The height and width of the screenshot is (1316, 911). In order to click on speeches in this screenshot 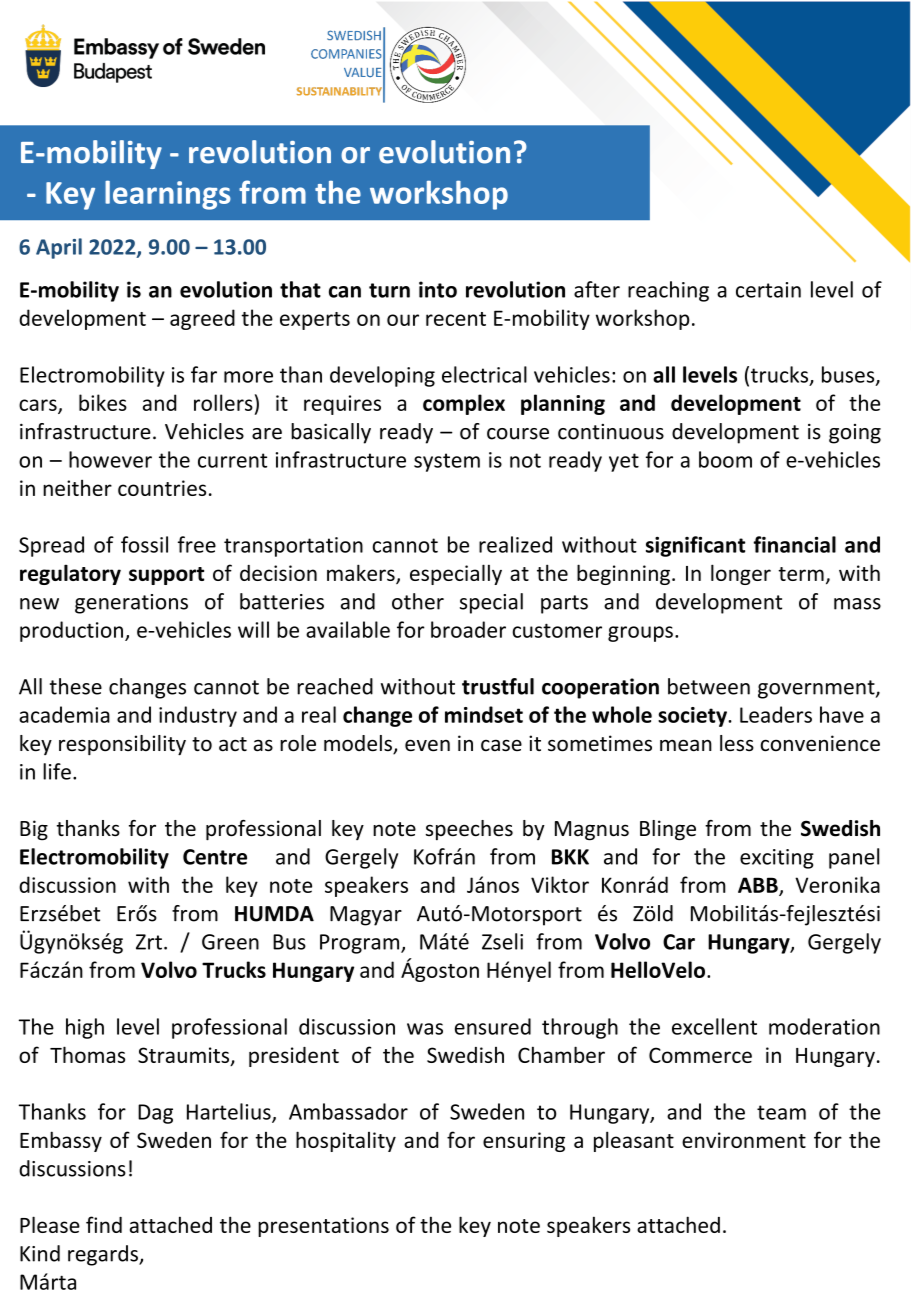, I will do `click(469, 830)`.
